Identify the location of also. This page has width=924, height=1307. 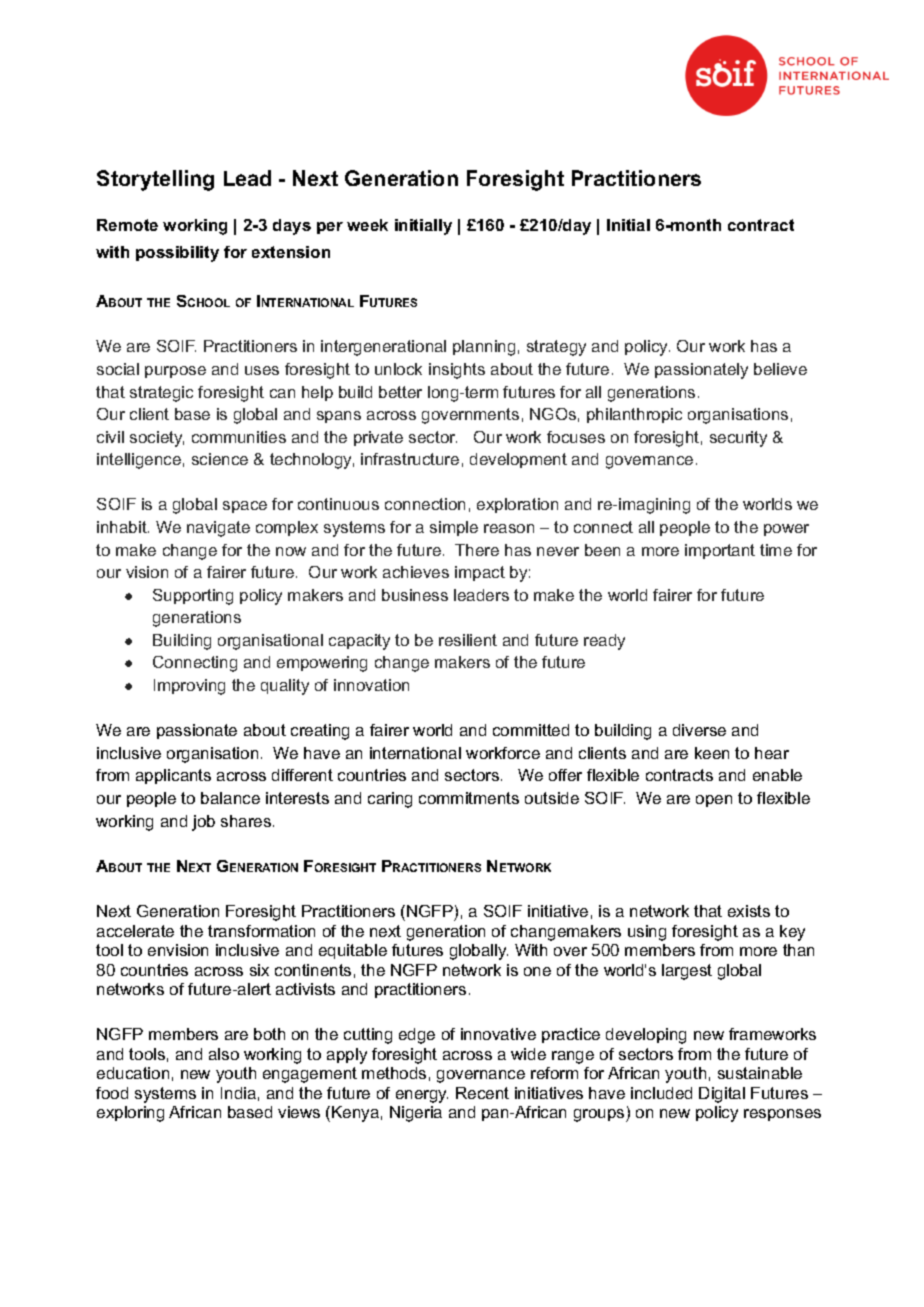
(224, 1054).
